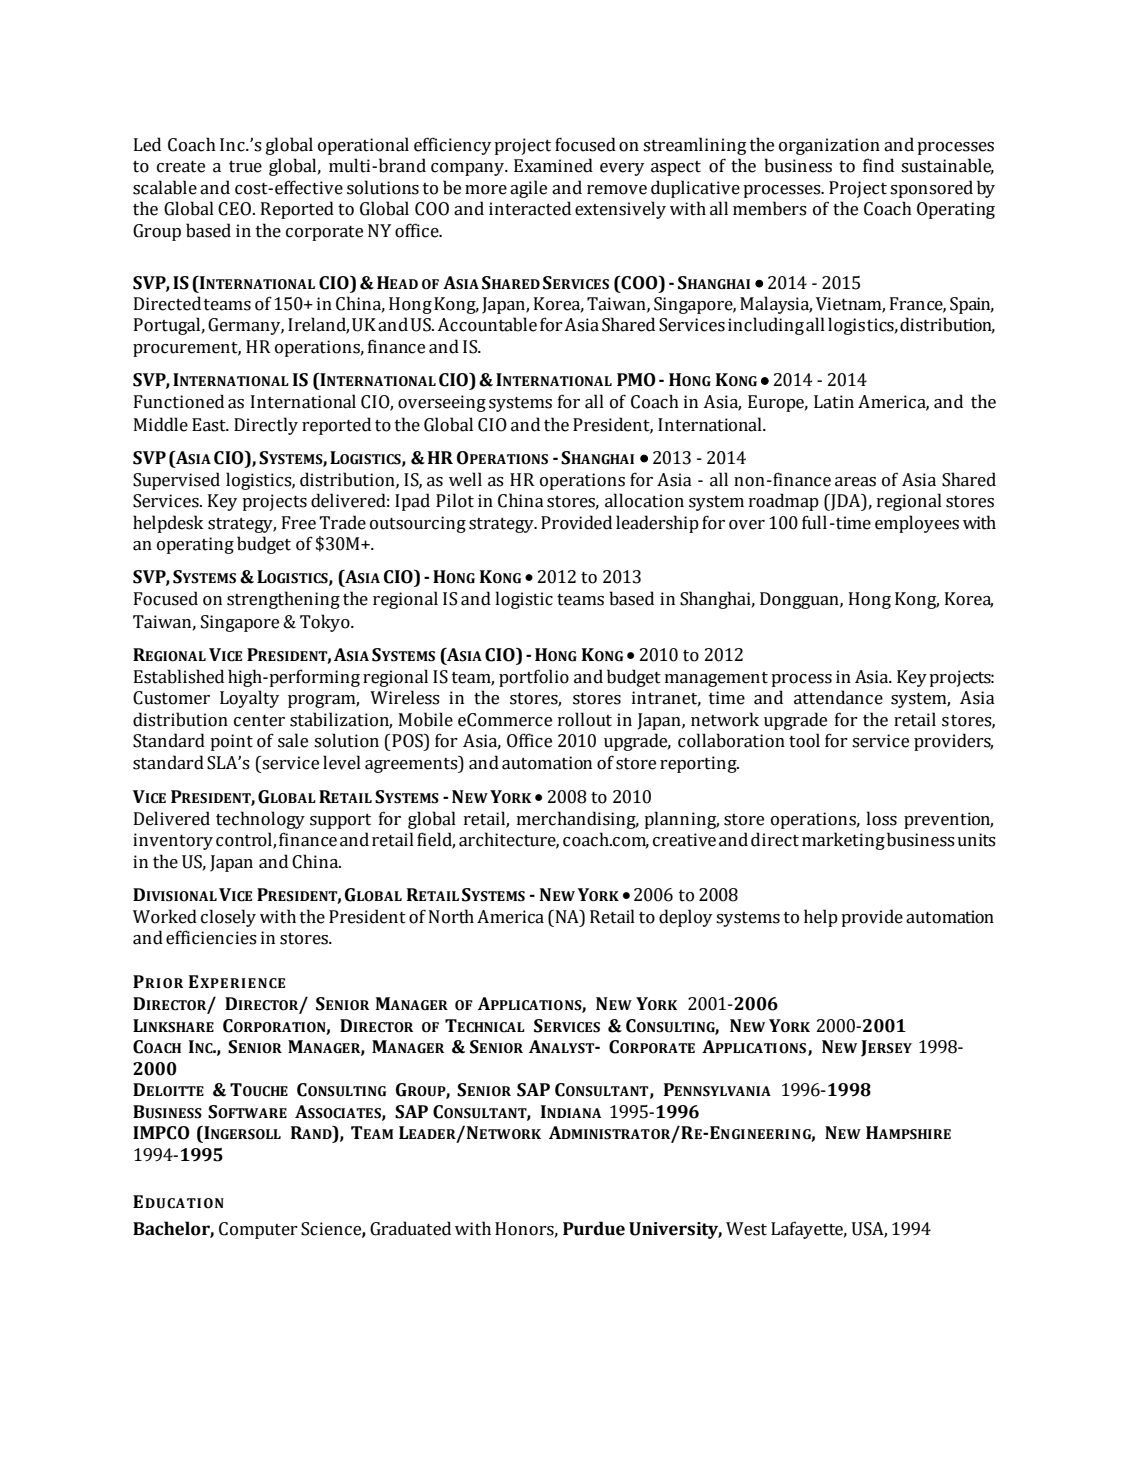 Image resolution: width=1128 pixels, height=1460 pixels. Describe the element at coordinates (258, 1230) in the screenshot. I see `Computer` at that location.
